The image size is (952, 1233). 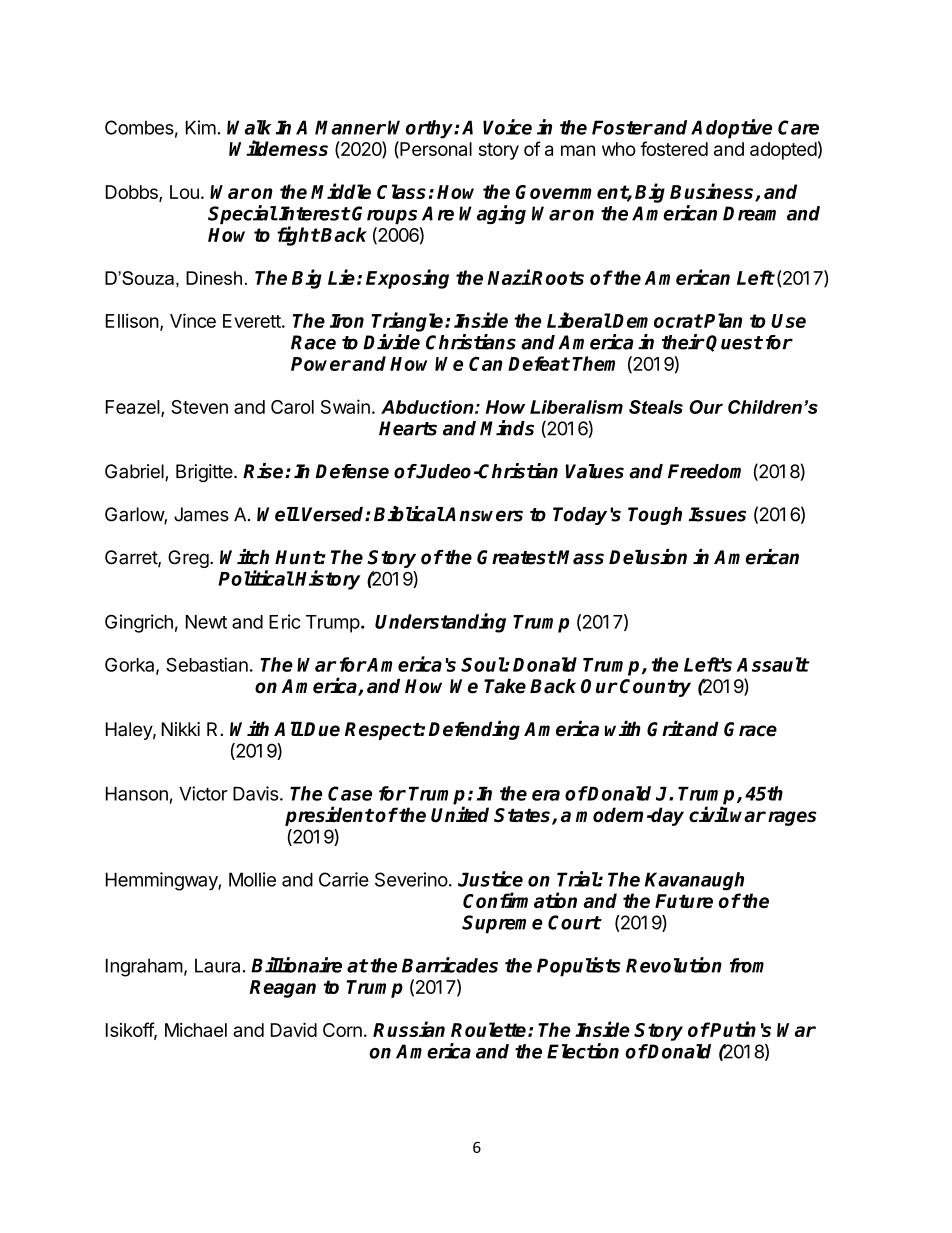 I want to click on Quest, so click(x=734, y=343).
